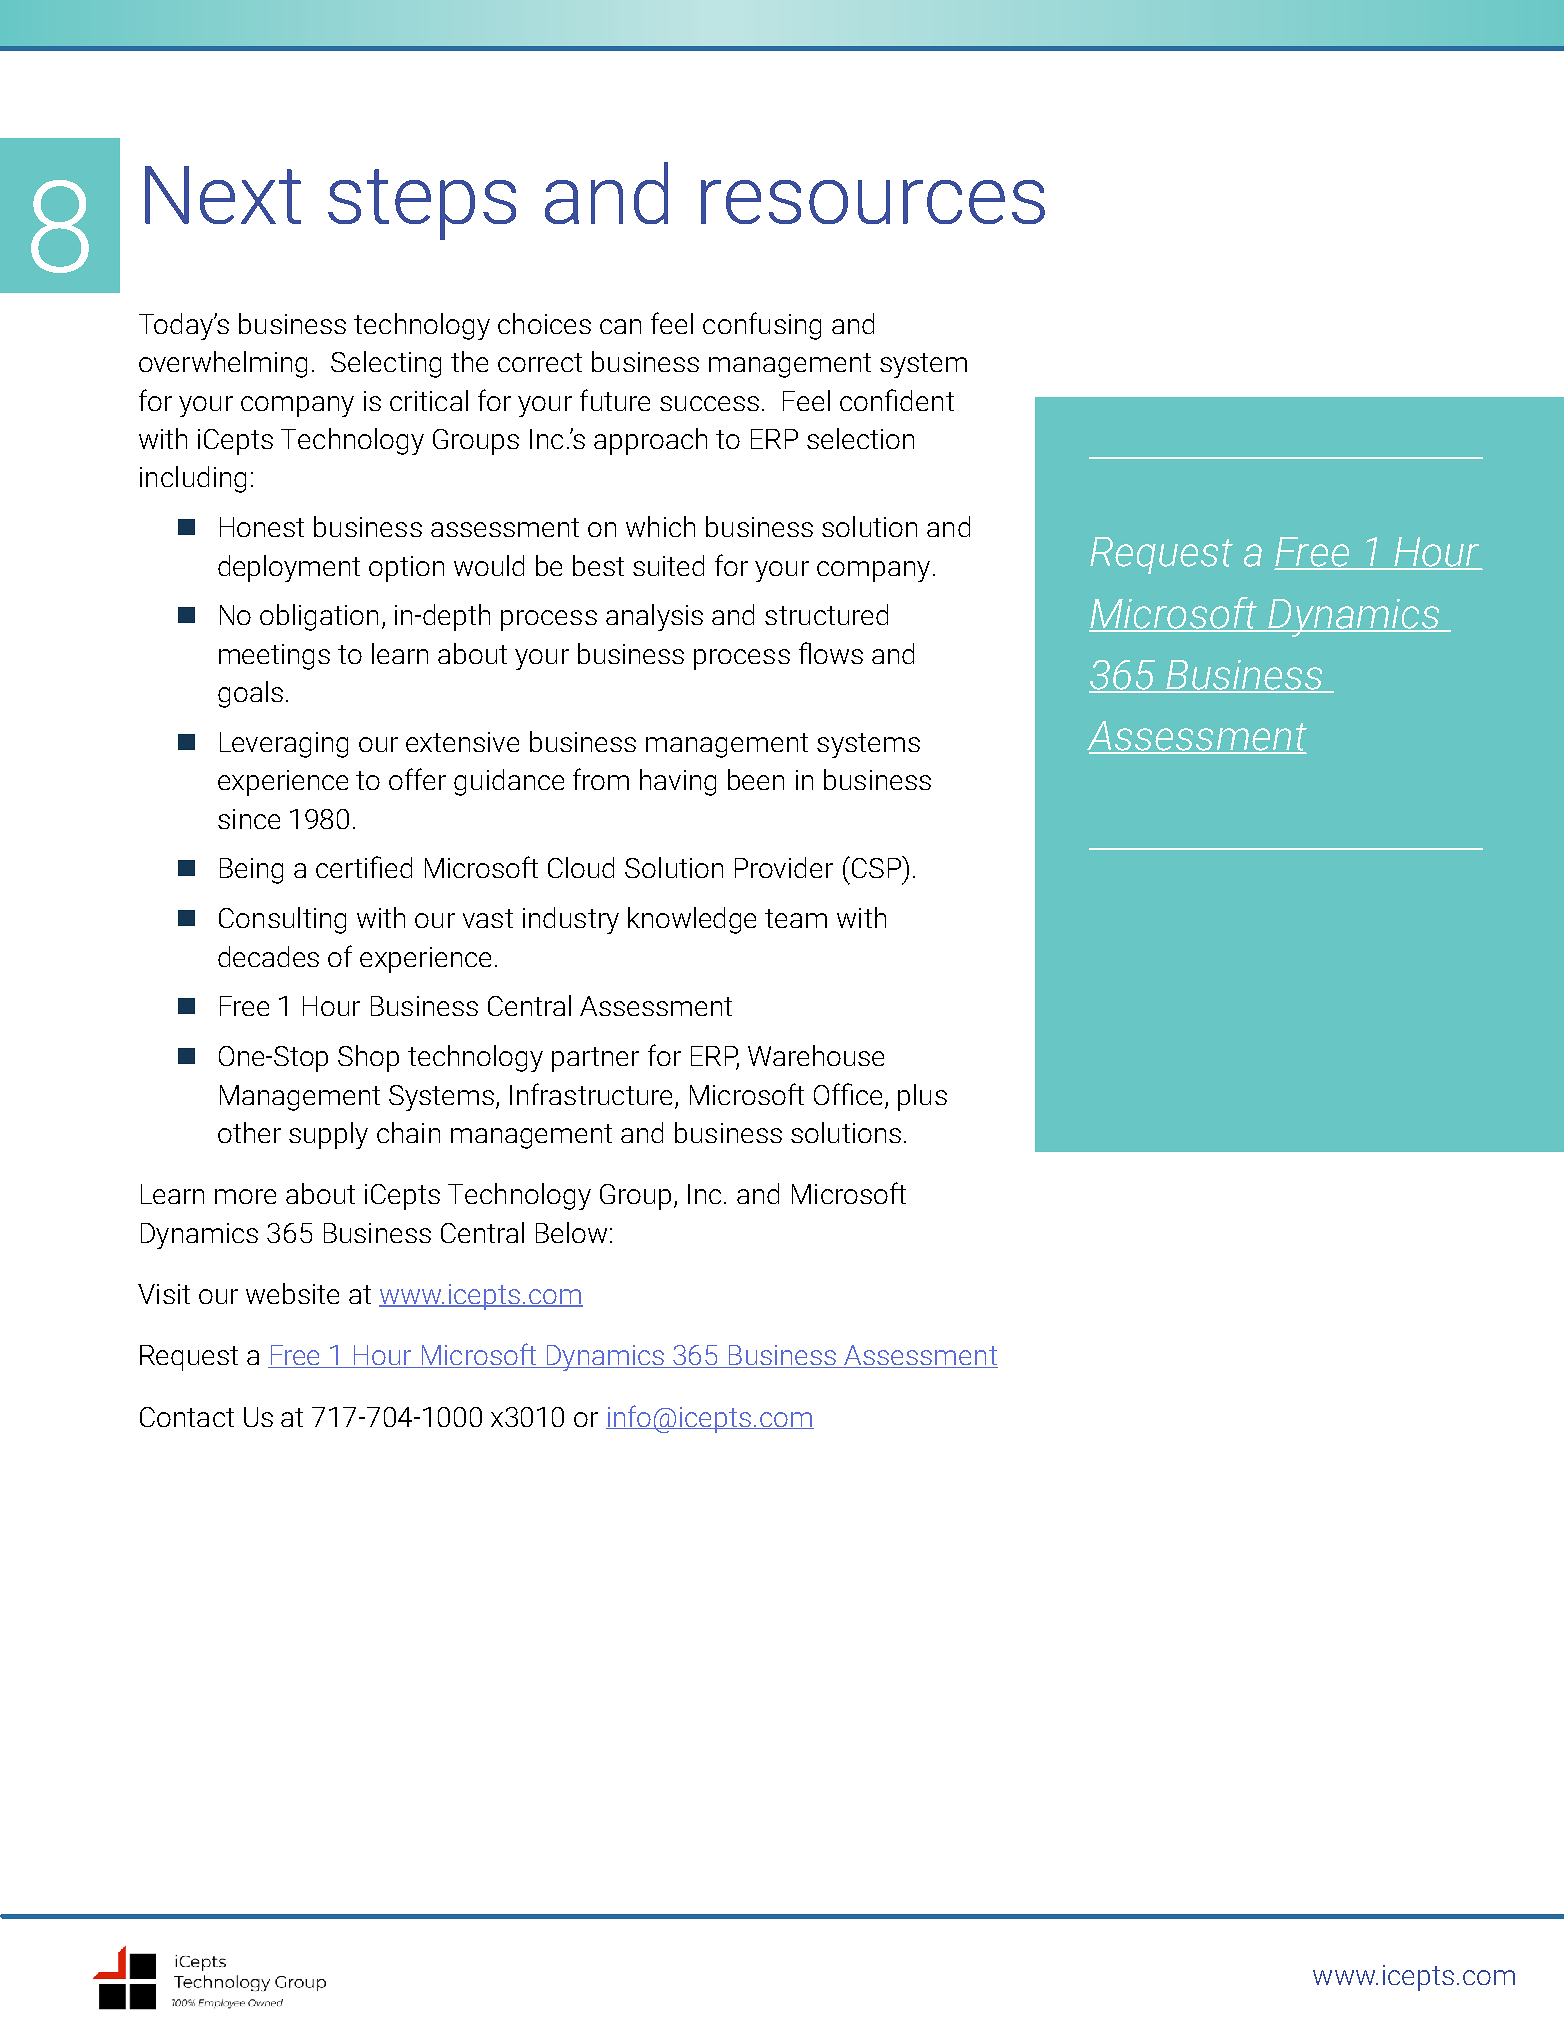 The width and height of the page is (1564, 2024). Describe the element at coordinates (873, 202) in the page. I see `resources` at that location.
